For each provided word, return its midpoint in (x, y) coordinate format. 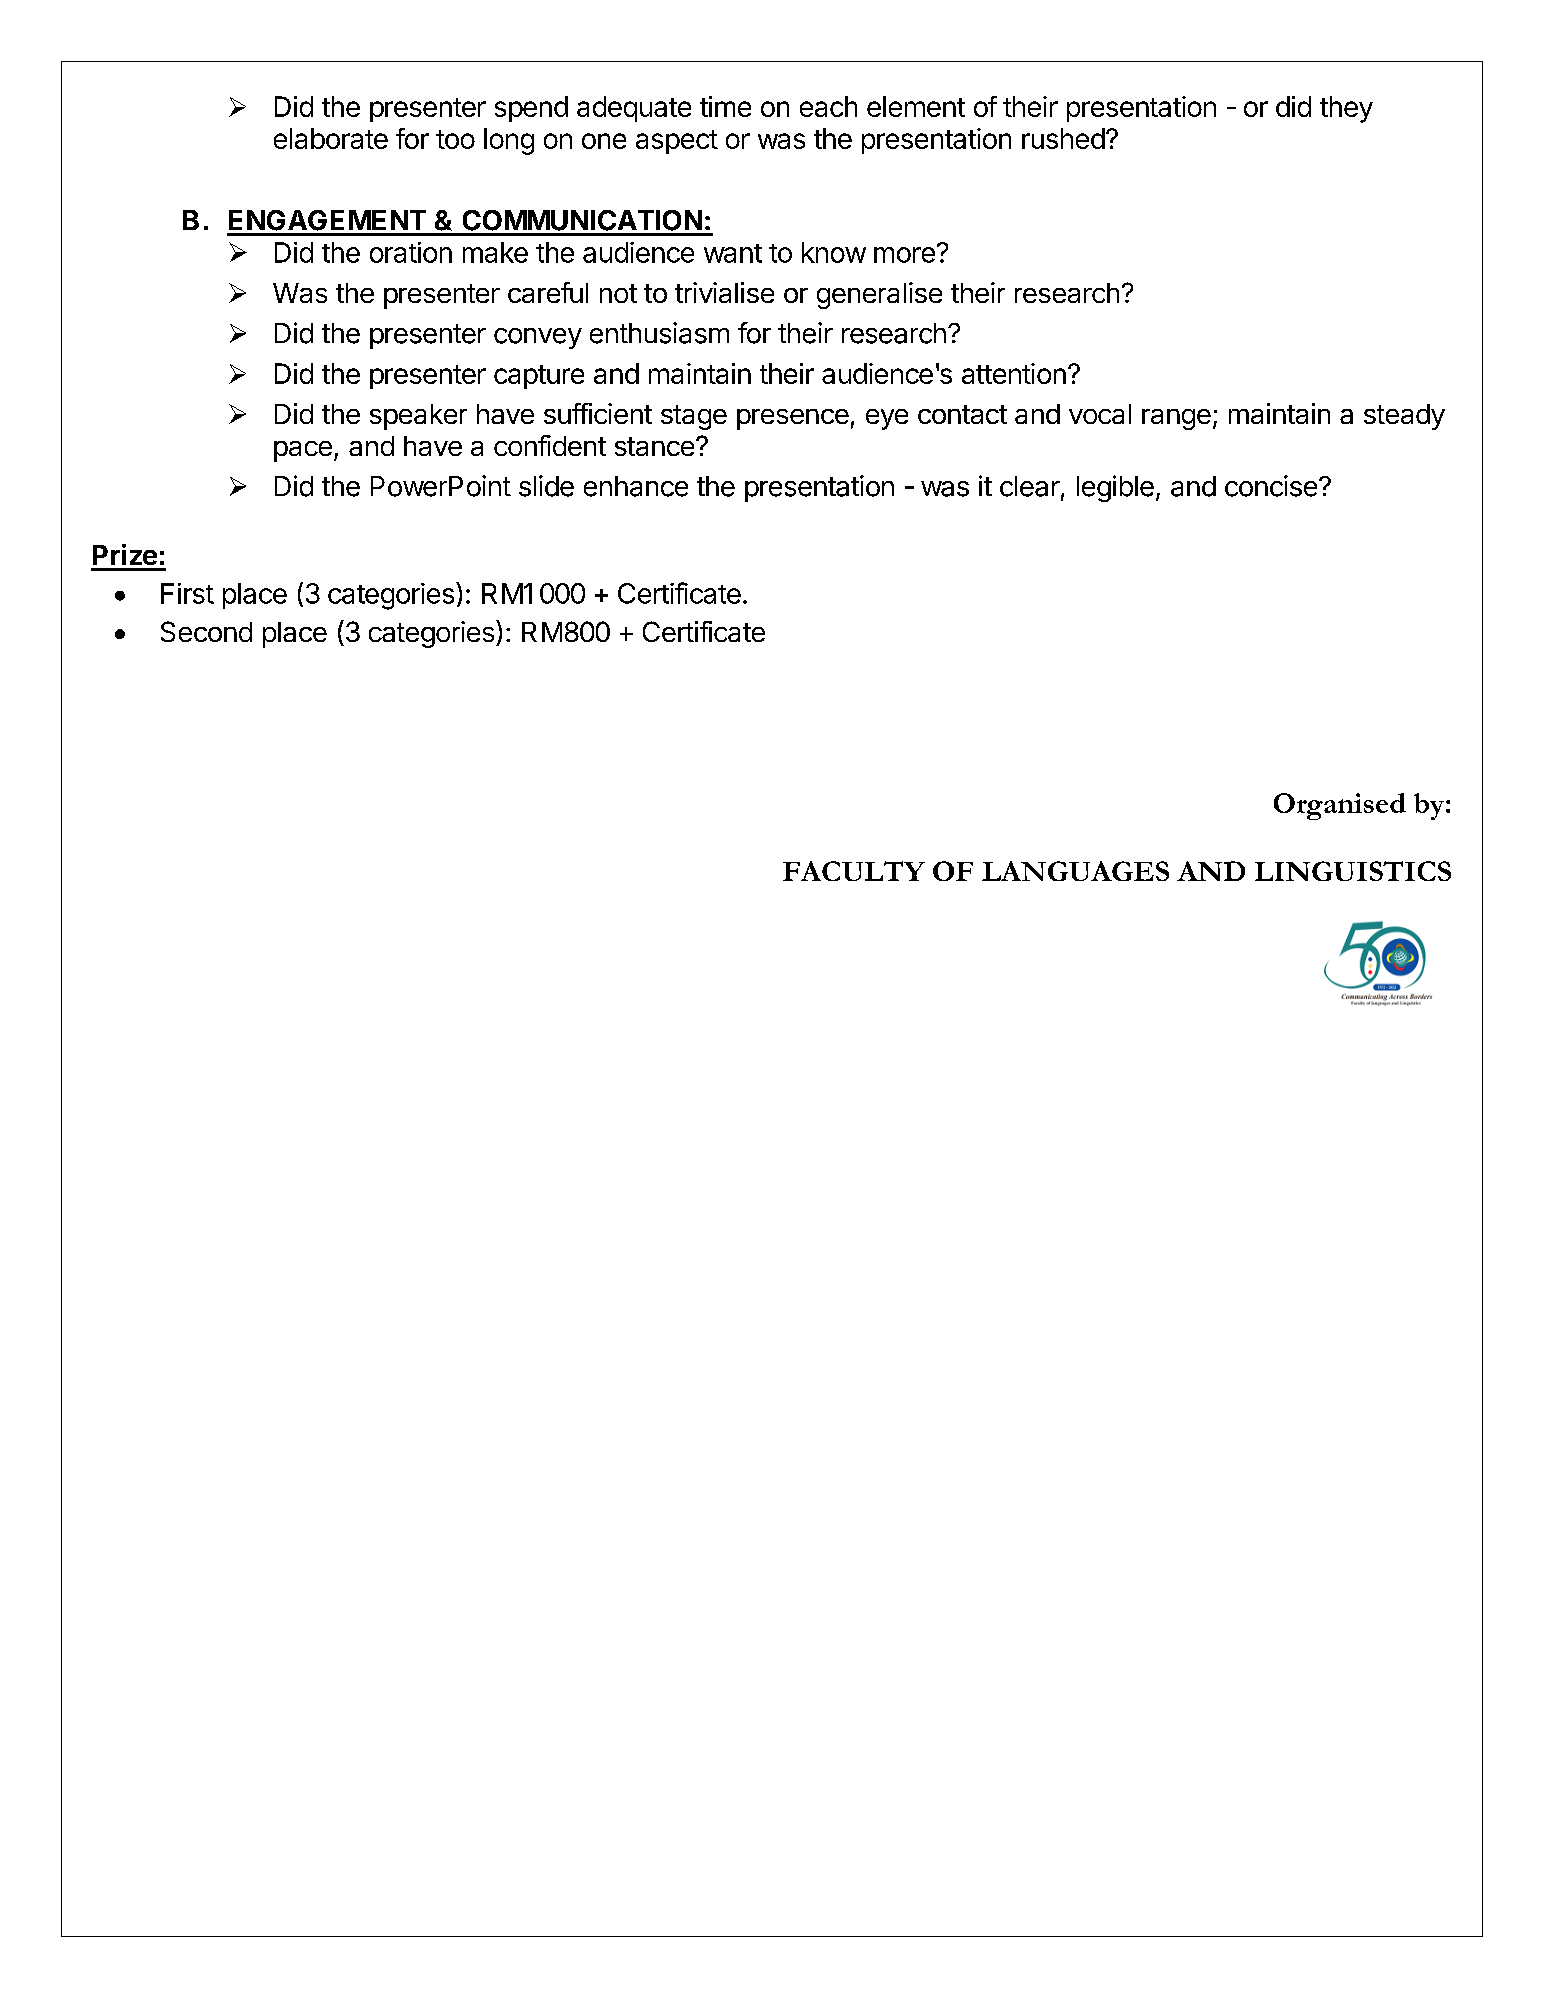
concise (1271, 486)
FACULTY (854, 871)
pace (303, 451)
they (1346, 109)
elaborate (331, 138)
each (828, 106)
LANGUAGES (1075, 871)
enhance (636, 486)
